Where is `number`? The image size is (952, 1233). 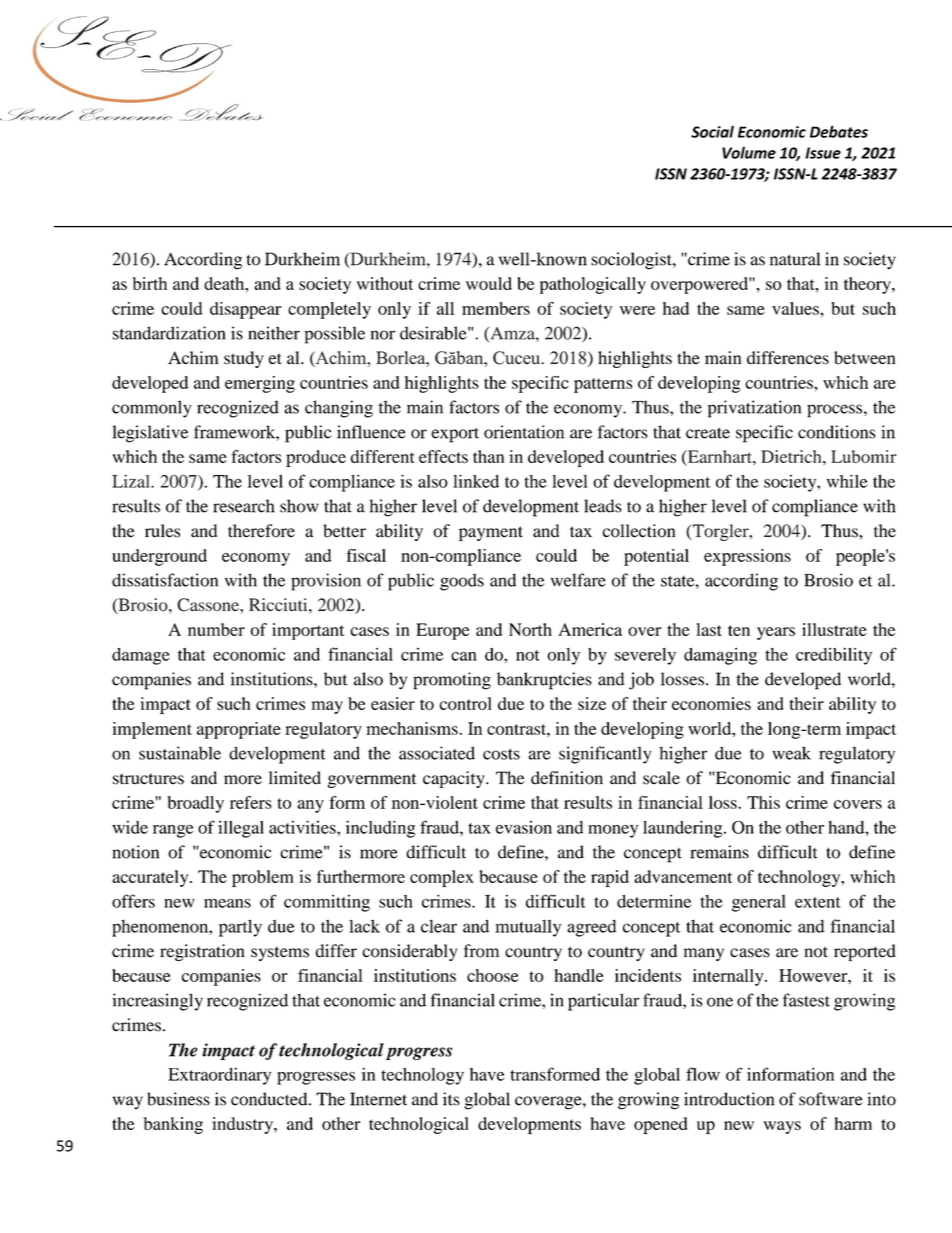 number is located at coordinates (216, 629).
